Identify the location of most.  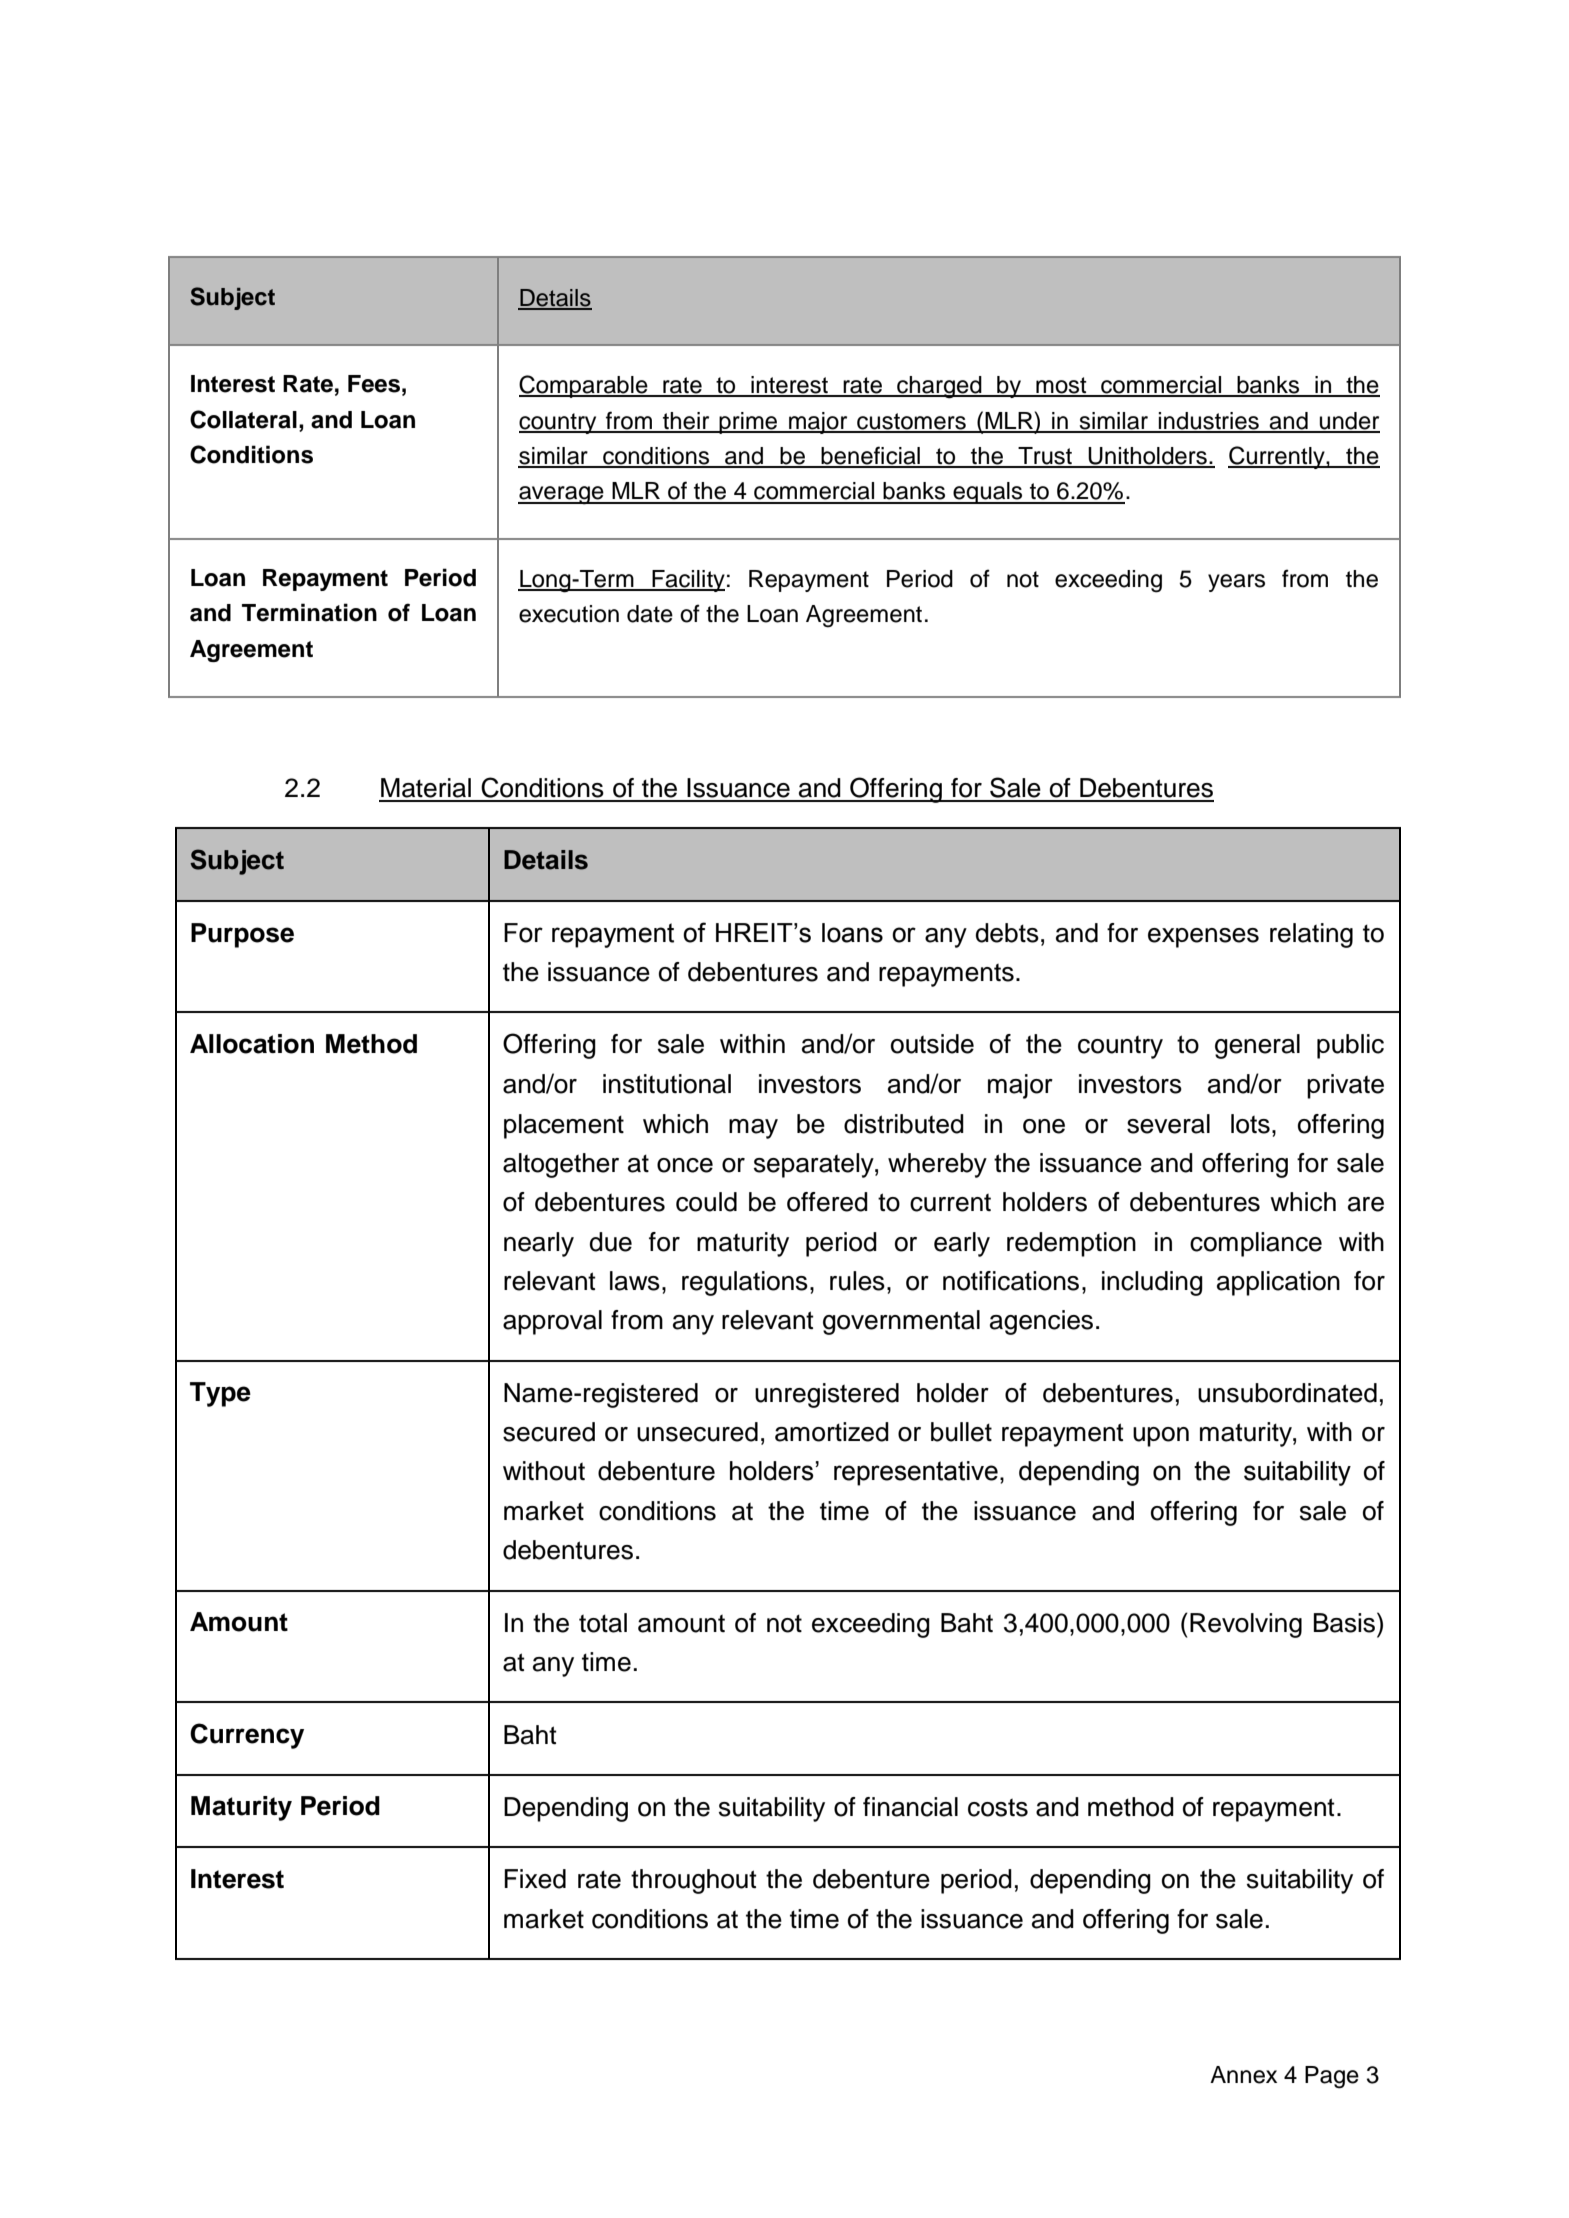
(1061, 386).
